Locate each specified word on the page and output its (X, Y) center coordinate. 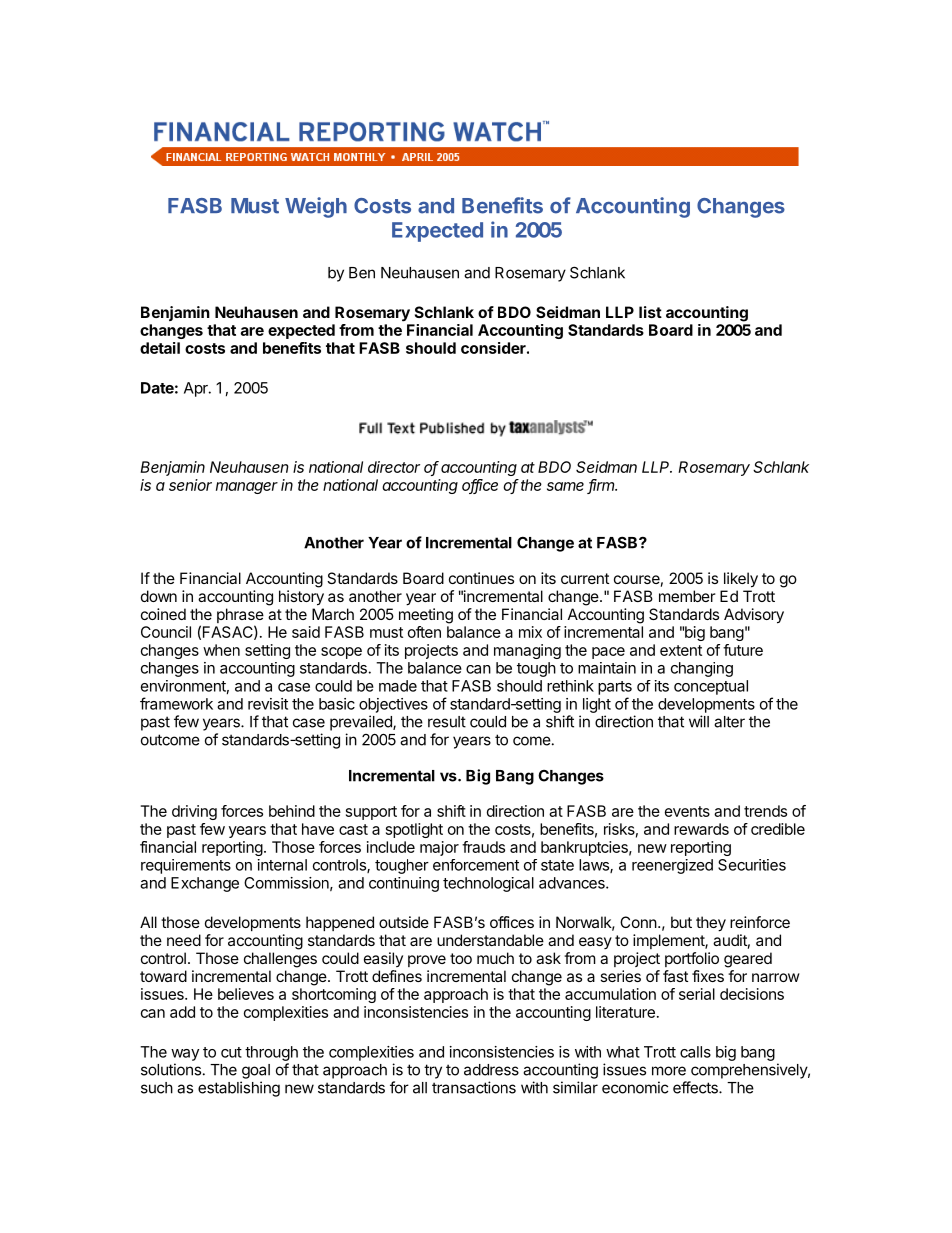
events (687, 811)
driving (194, 812)
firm (602, 486)
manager (247, 488)
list (650, 312)
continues (481, 578)
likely (741, 580)
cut (231, 1052)
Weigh (316, 207)
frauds (483, 847)
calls (695, 1052)
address (491, 1070)
